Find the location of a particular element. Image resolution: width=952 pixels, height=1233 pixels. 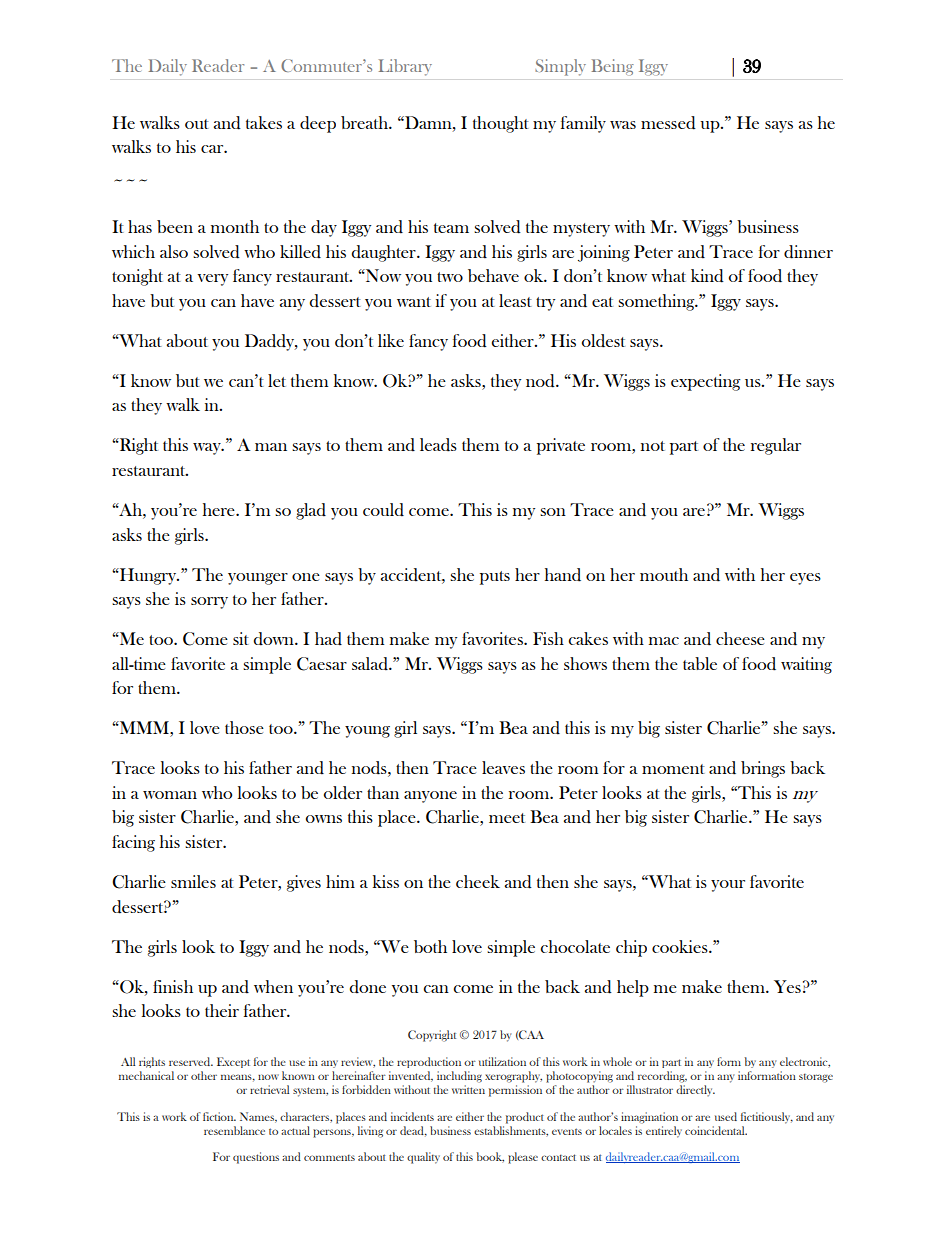

puts is located at coordinates (495, 578).
